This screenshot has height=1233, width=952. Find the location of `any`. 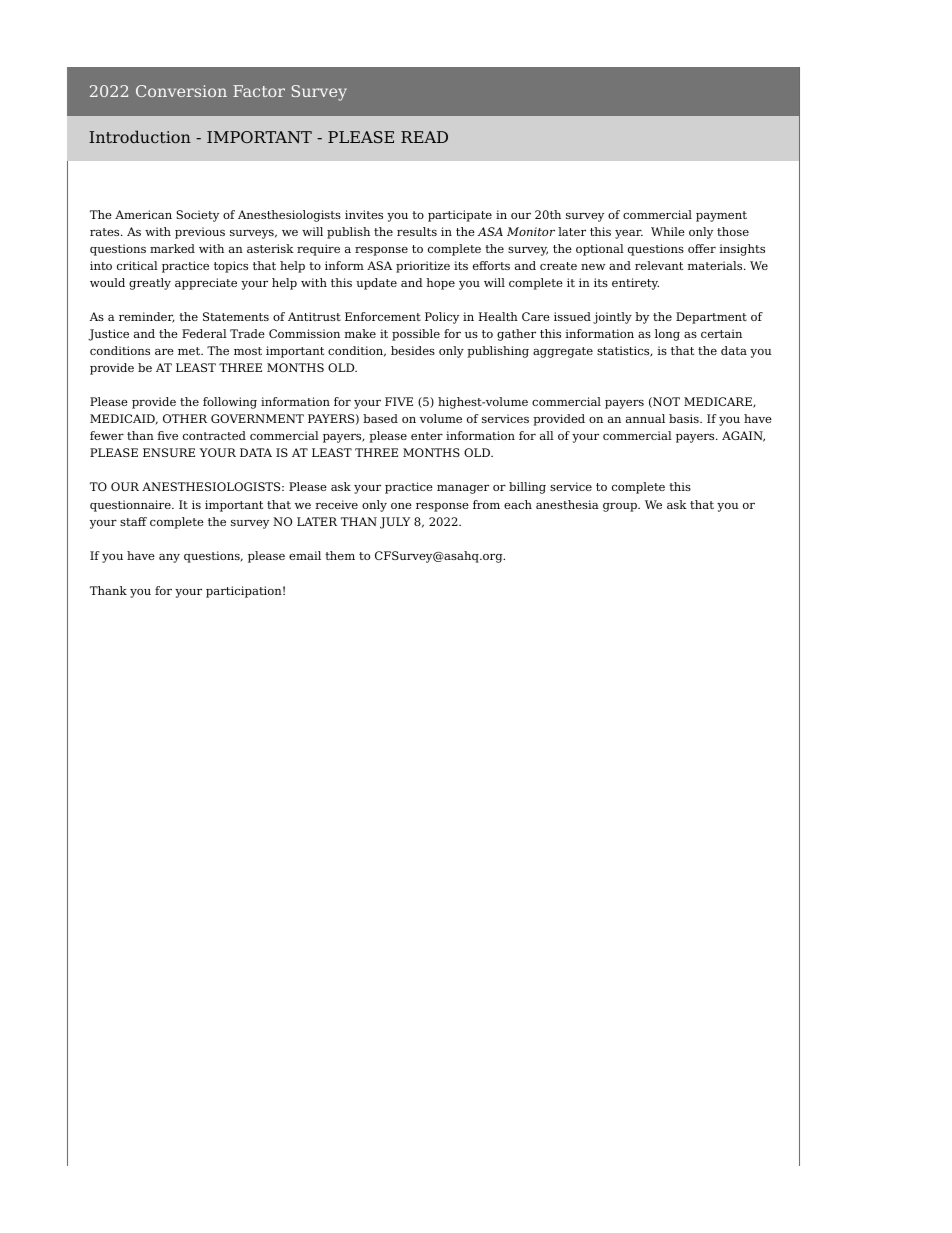

any is located at coordinates (169, 558).
